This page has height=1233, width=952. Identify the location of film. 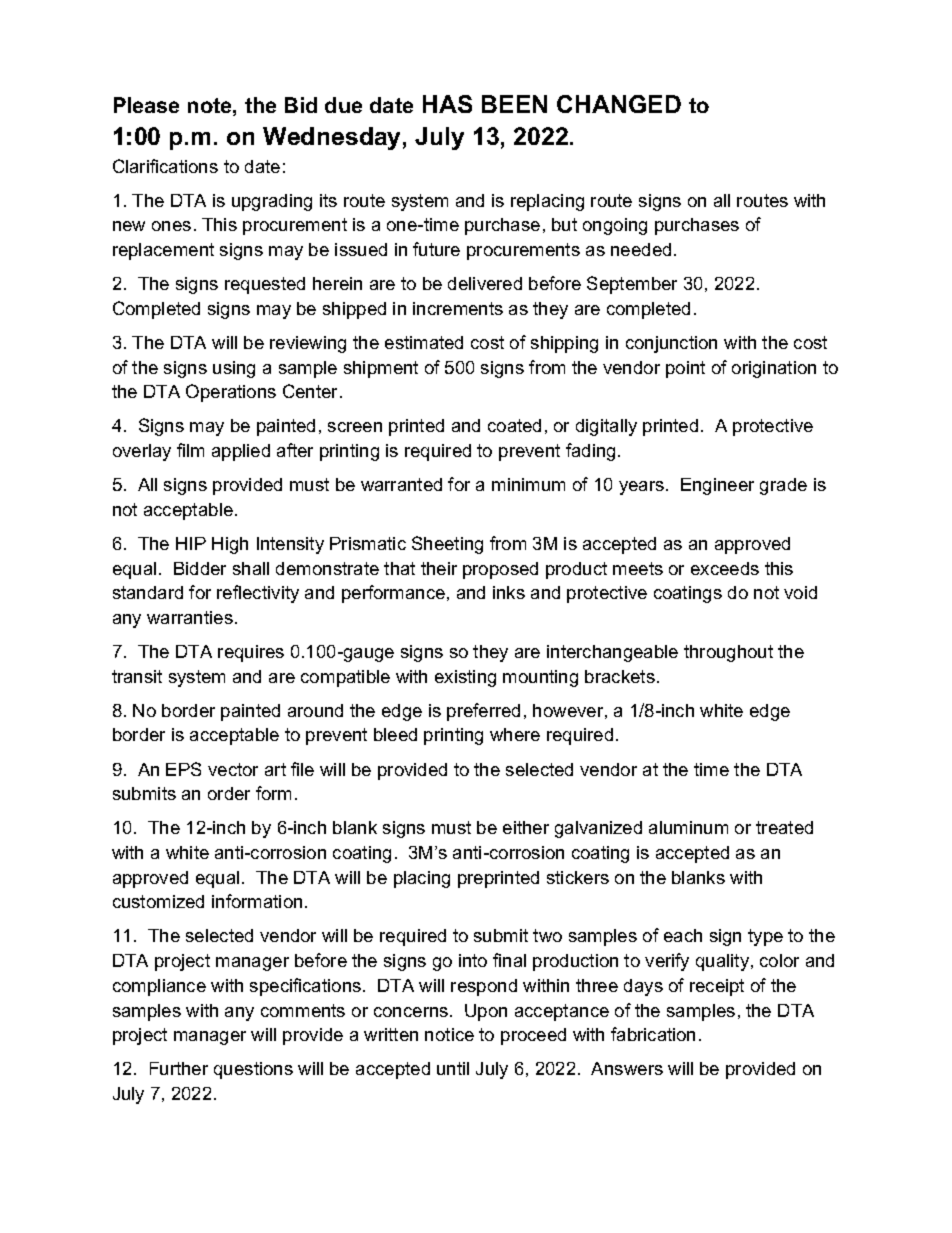
(190, 450).
